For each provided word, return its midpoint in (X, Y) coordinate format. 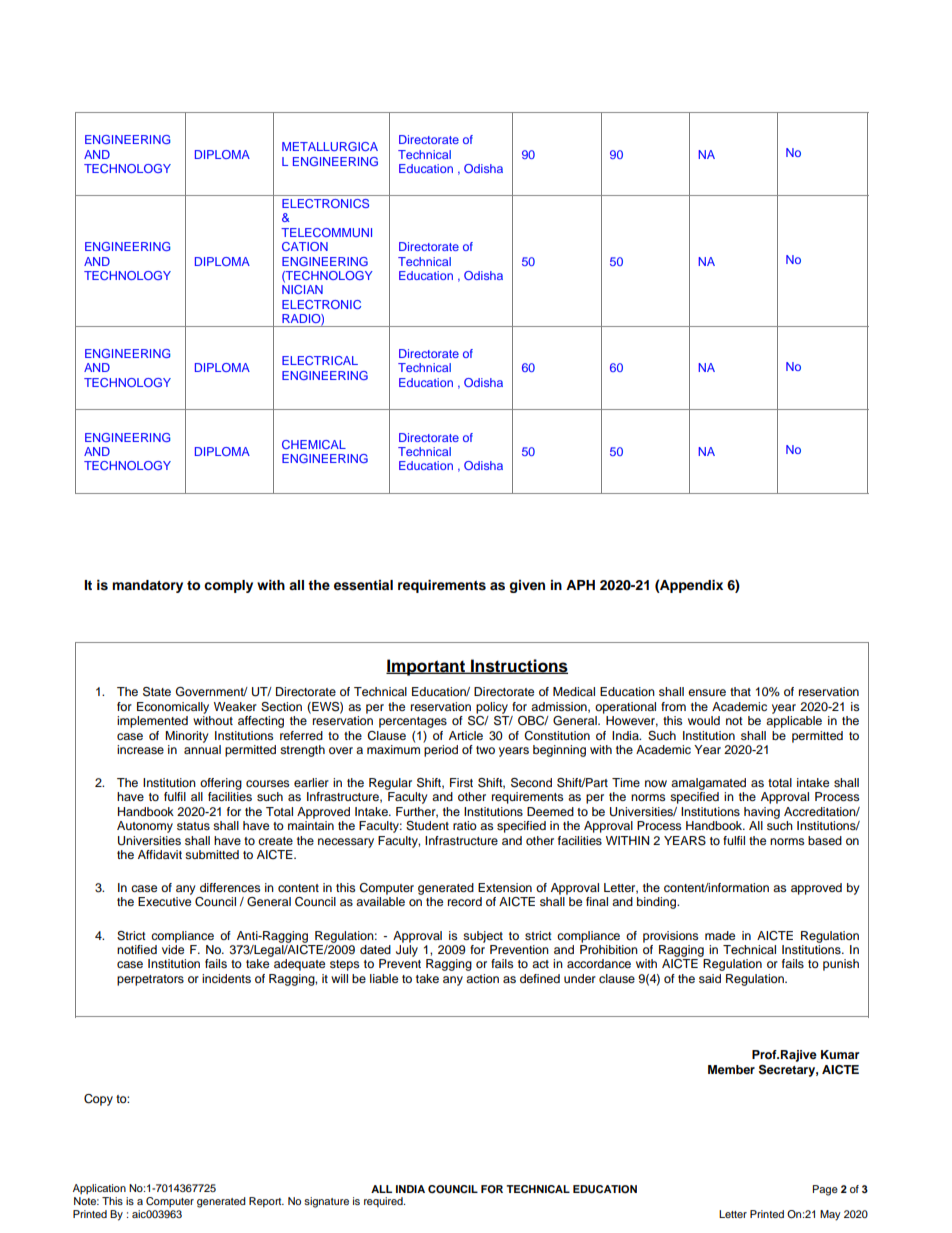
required (384, 1202)
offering (221, 784)
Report (266, 1202)
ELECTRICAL (320, 360)
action (482, 978)
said (710, 978)
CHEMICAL (314, 444)
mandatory (147, 586)
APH (580, 585)
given (527, 586)
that (740, 691)
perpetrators (150, 980)
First (461, 782)
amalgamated (708, 784)
